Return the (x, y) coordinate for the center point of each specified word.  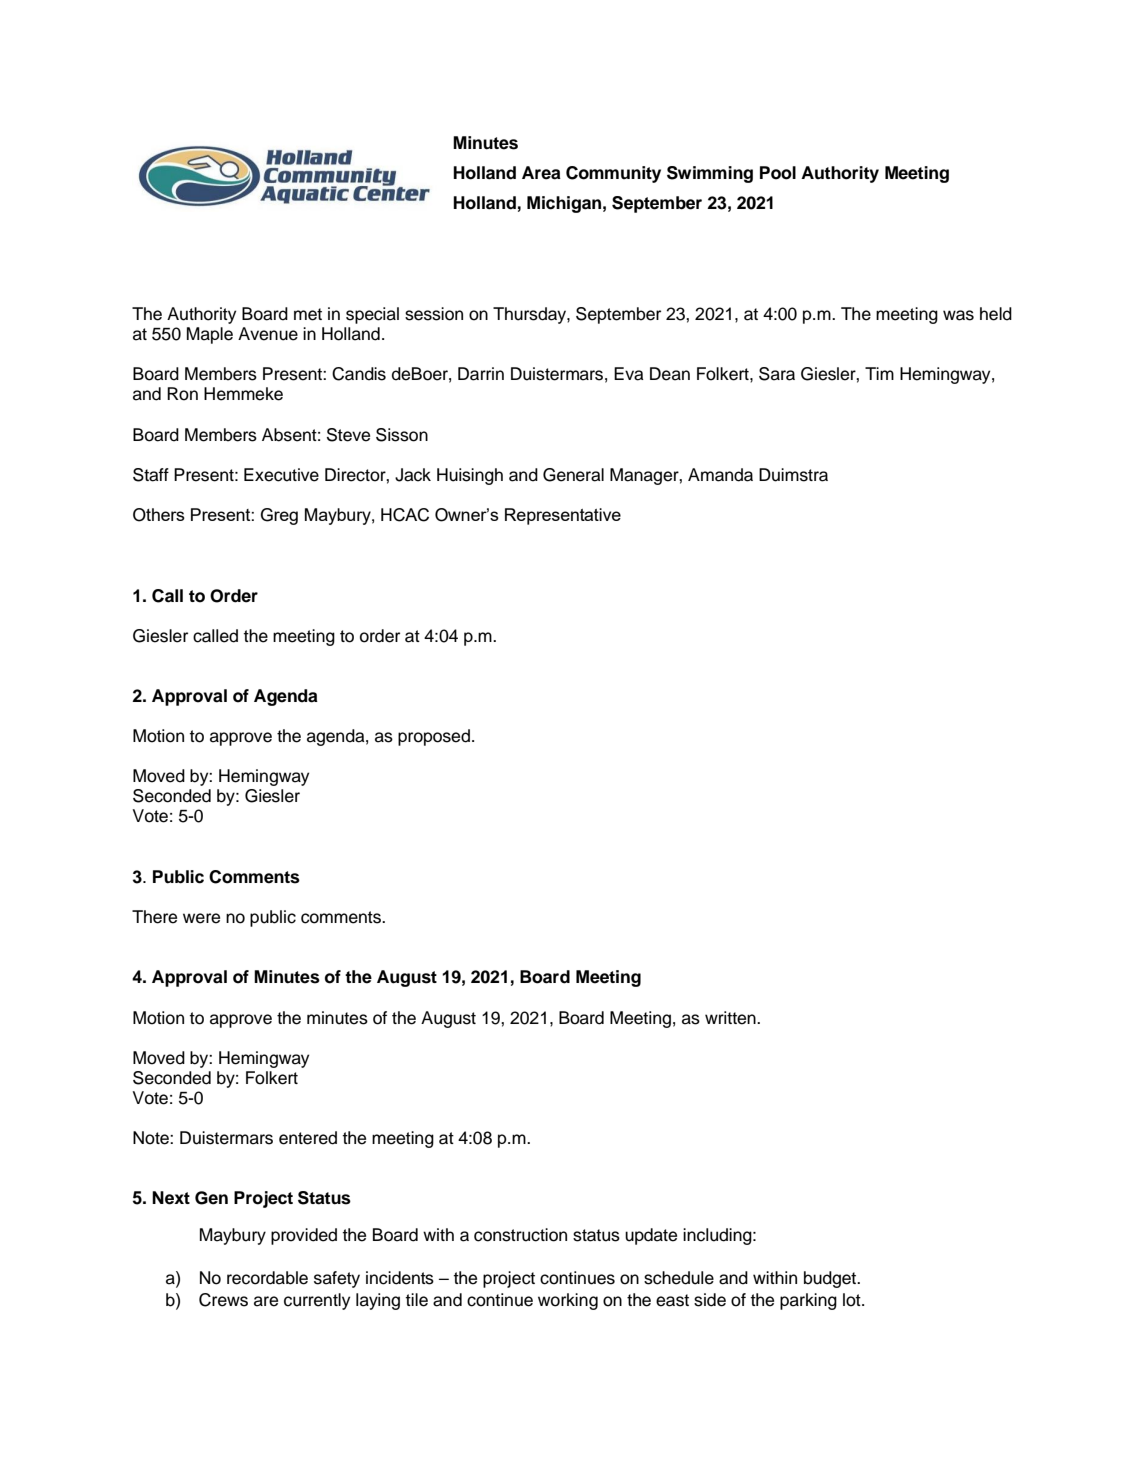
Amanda (720, 475)
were (201, 918)
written (731, 1018)
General (573, 475)
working (568, 1301)
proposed (434, 737)
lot (853, 1300)
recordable (267, 1278)
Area (541, 173)
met (308, 314)
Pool (778, 173)
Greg (279, 516)
